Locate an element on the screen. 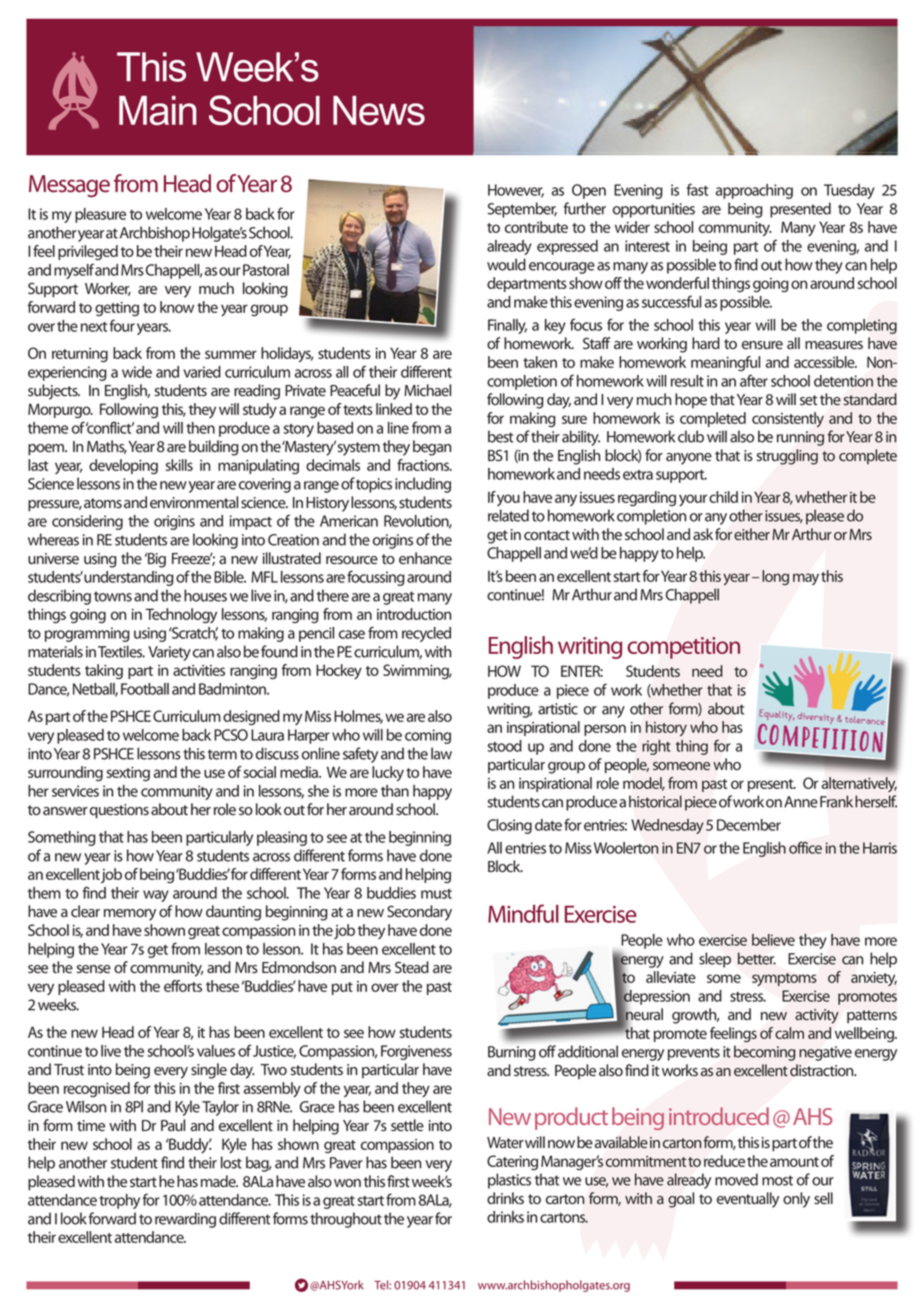 Image resolution: width=924 pixels, height=1308 pixels. approaching is located at coordinates (754, 191).
